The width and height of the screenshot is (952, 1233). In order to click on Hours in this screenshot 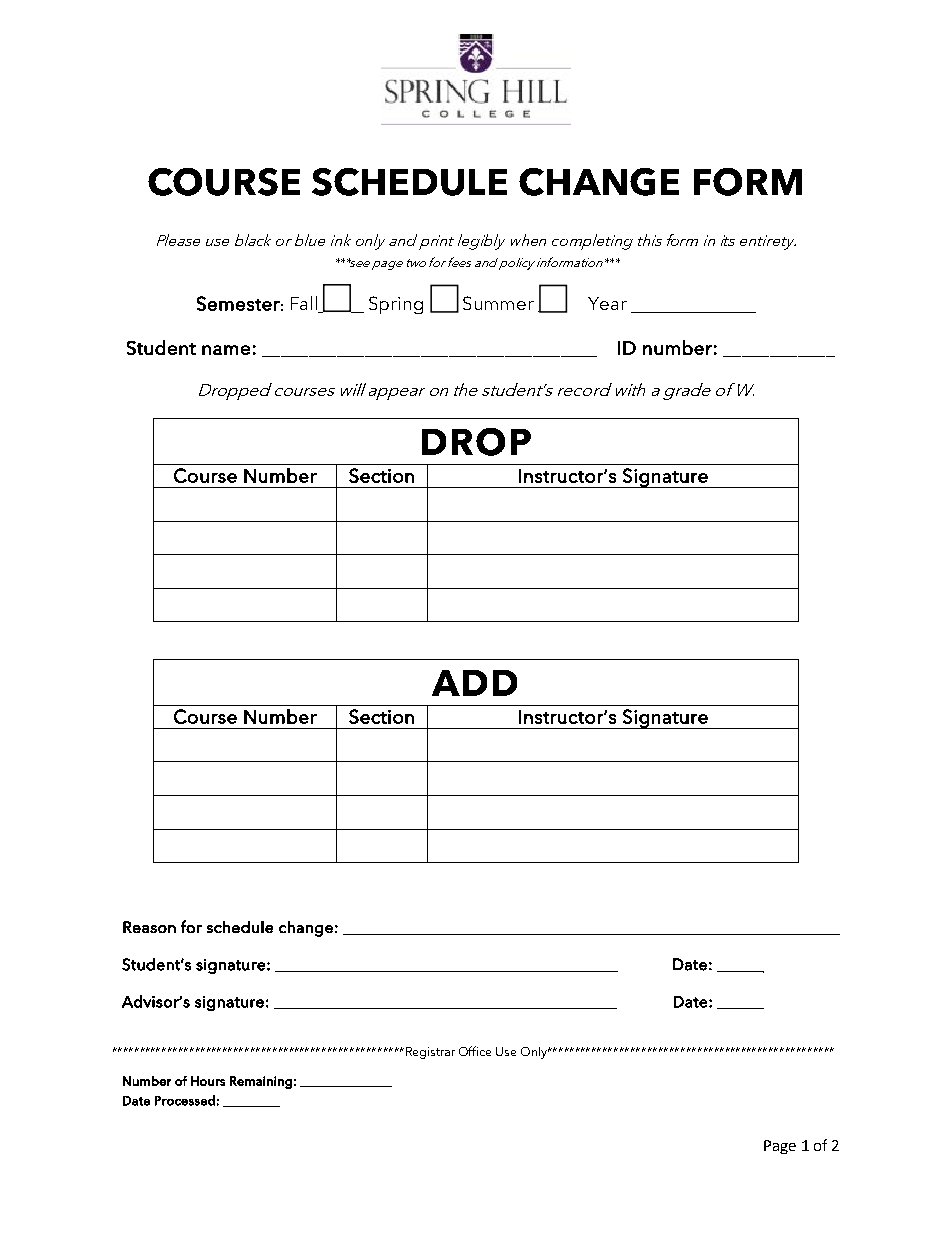, I will do `click(208, 1081)`.
